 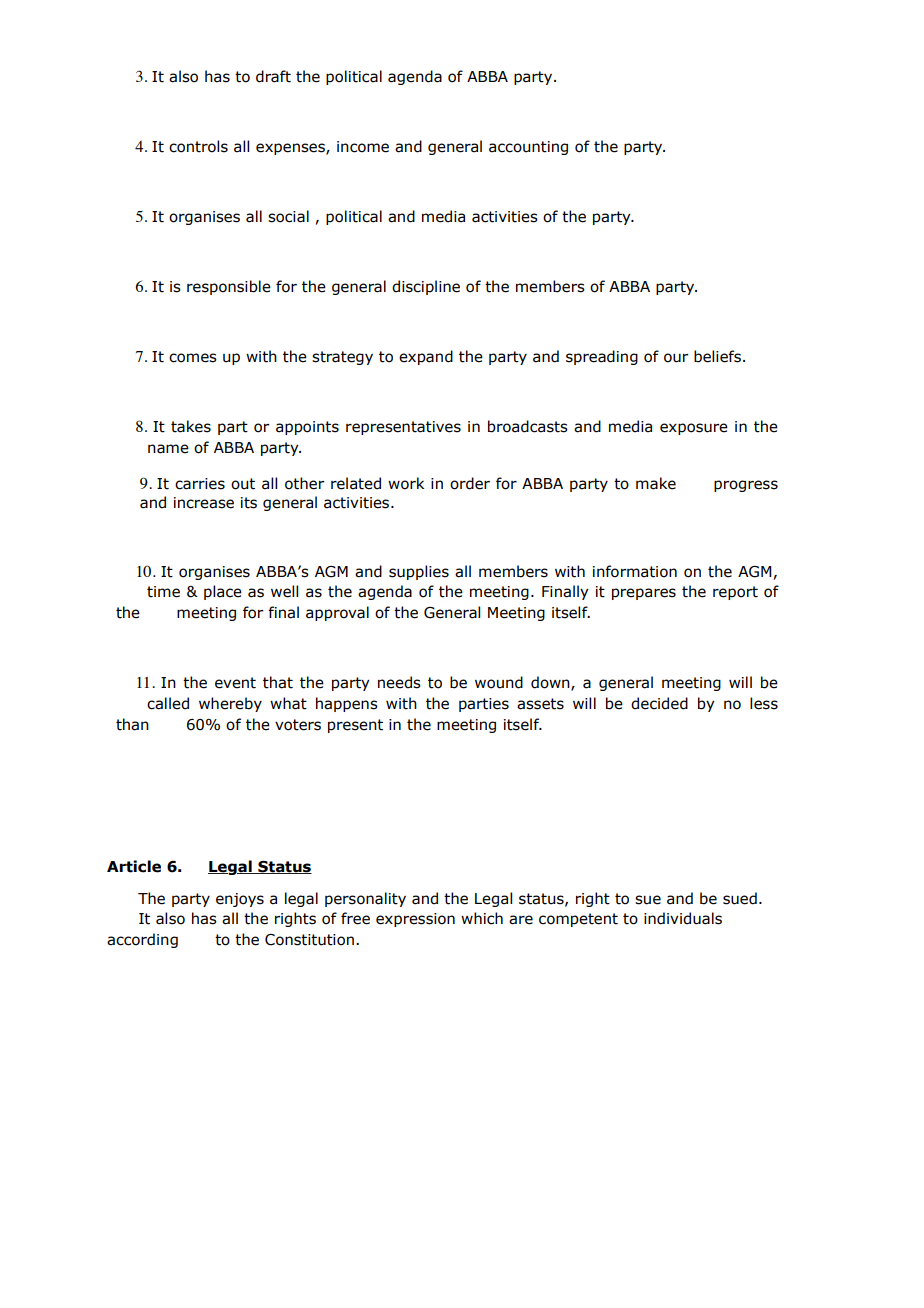 I want to click on individuals, so click(x=683, y=918).
